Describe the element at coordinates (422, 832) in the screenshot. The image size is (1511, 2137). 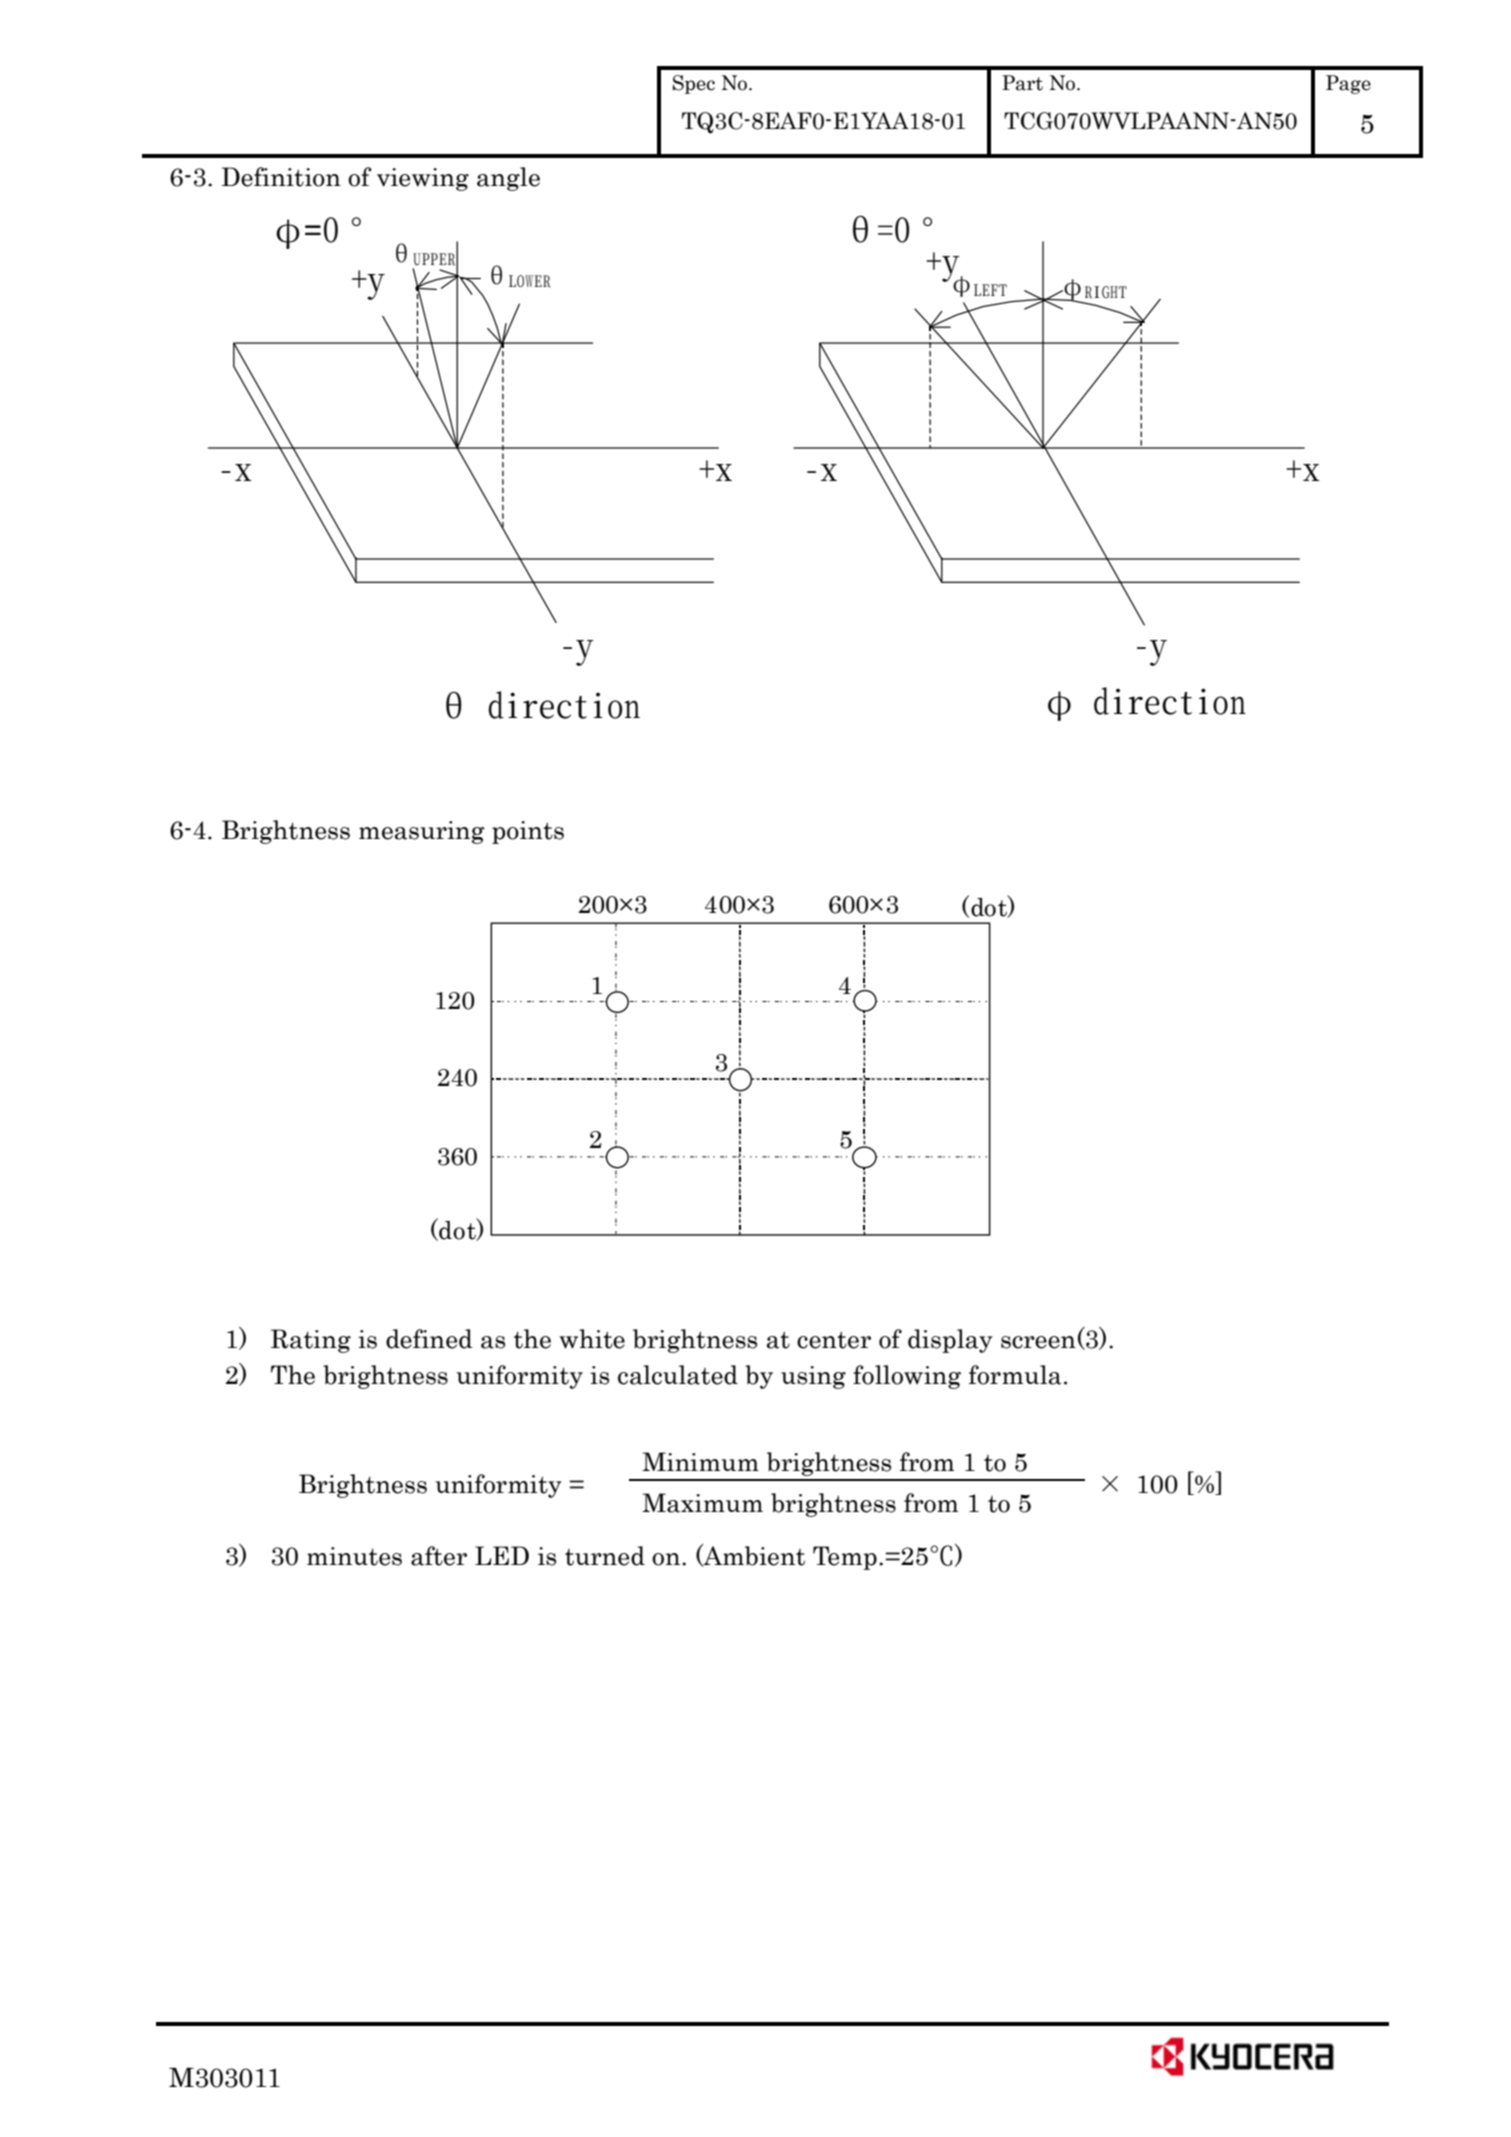
I see `measuring` at that location.
